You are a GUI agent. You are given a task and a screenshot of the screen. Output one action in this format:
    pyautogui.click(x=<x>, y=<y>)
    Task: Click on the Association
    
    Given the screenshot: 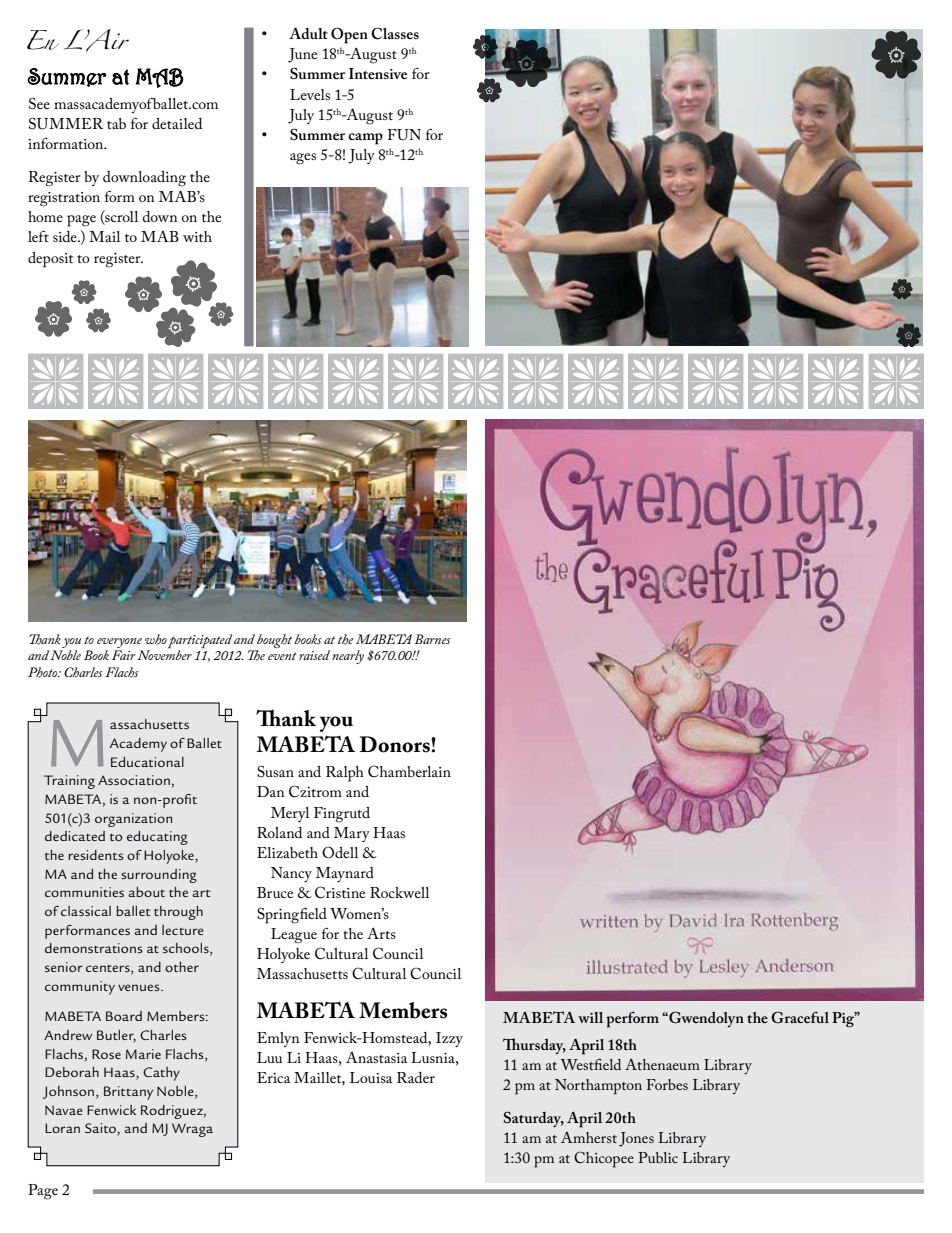 What is the action you would take?
    pyautogui.click(x=134, y=780)
